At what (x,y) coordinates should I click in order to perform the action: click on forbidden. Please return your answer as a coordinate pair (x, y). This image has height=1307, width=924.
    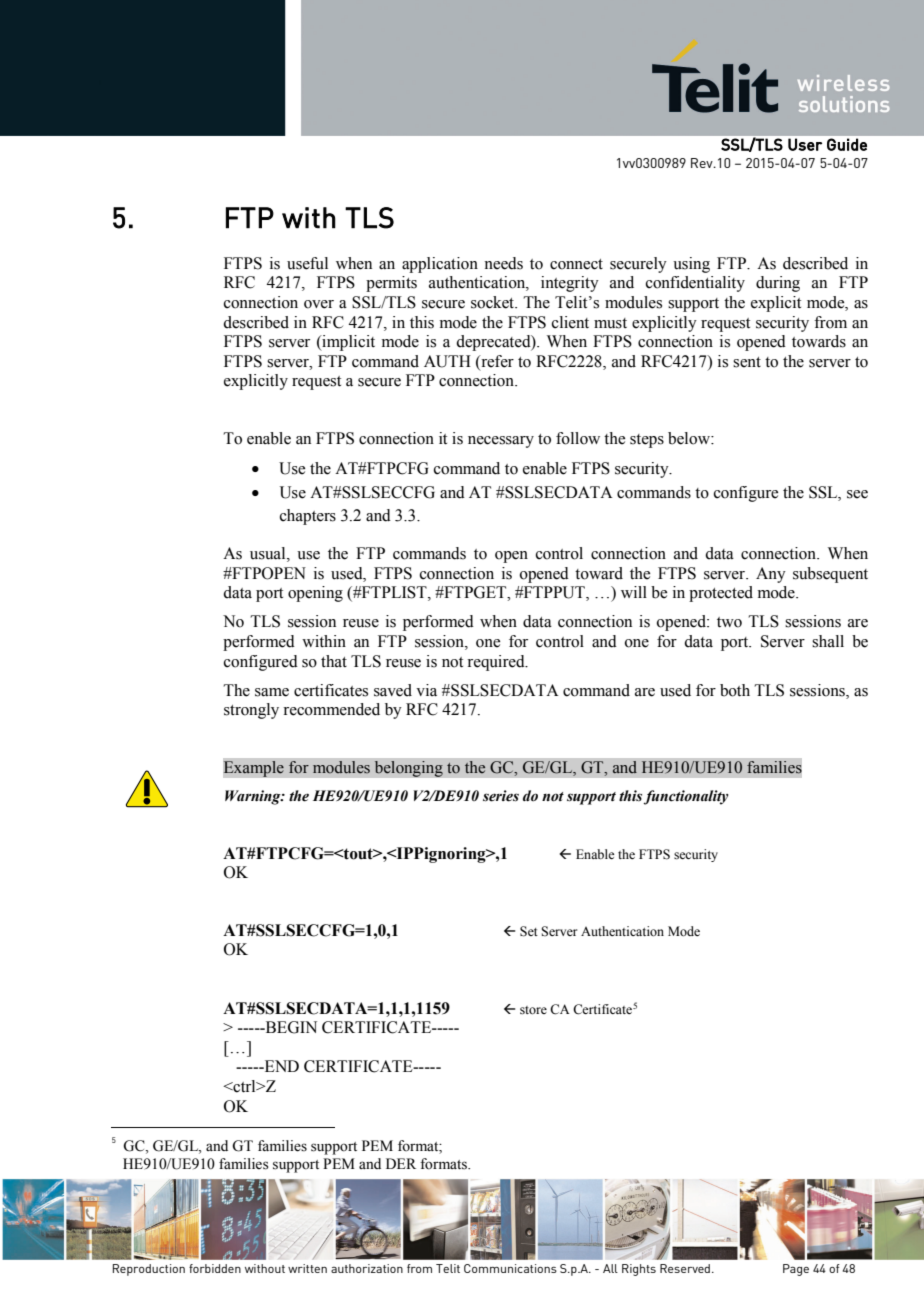
    Looking at the image, I should click on (215, 1268).
